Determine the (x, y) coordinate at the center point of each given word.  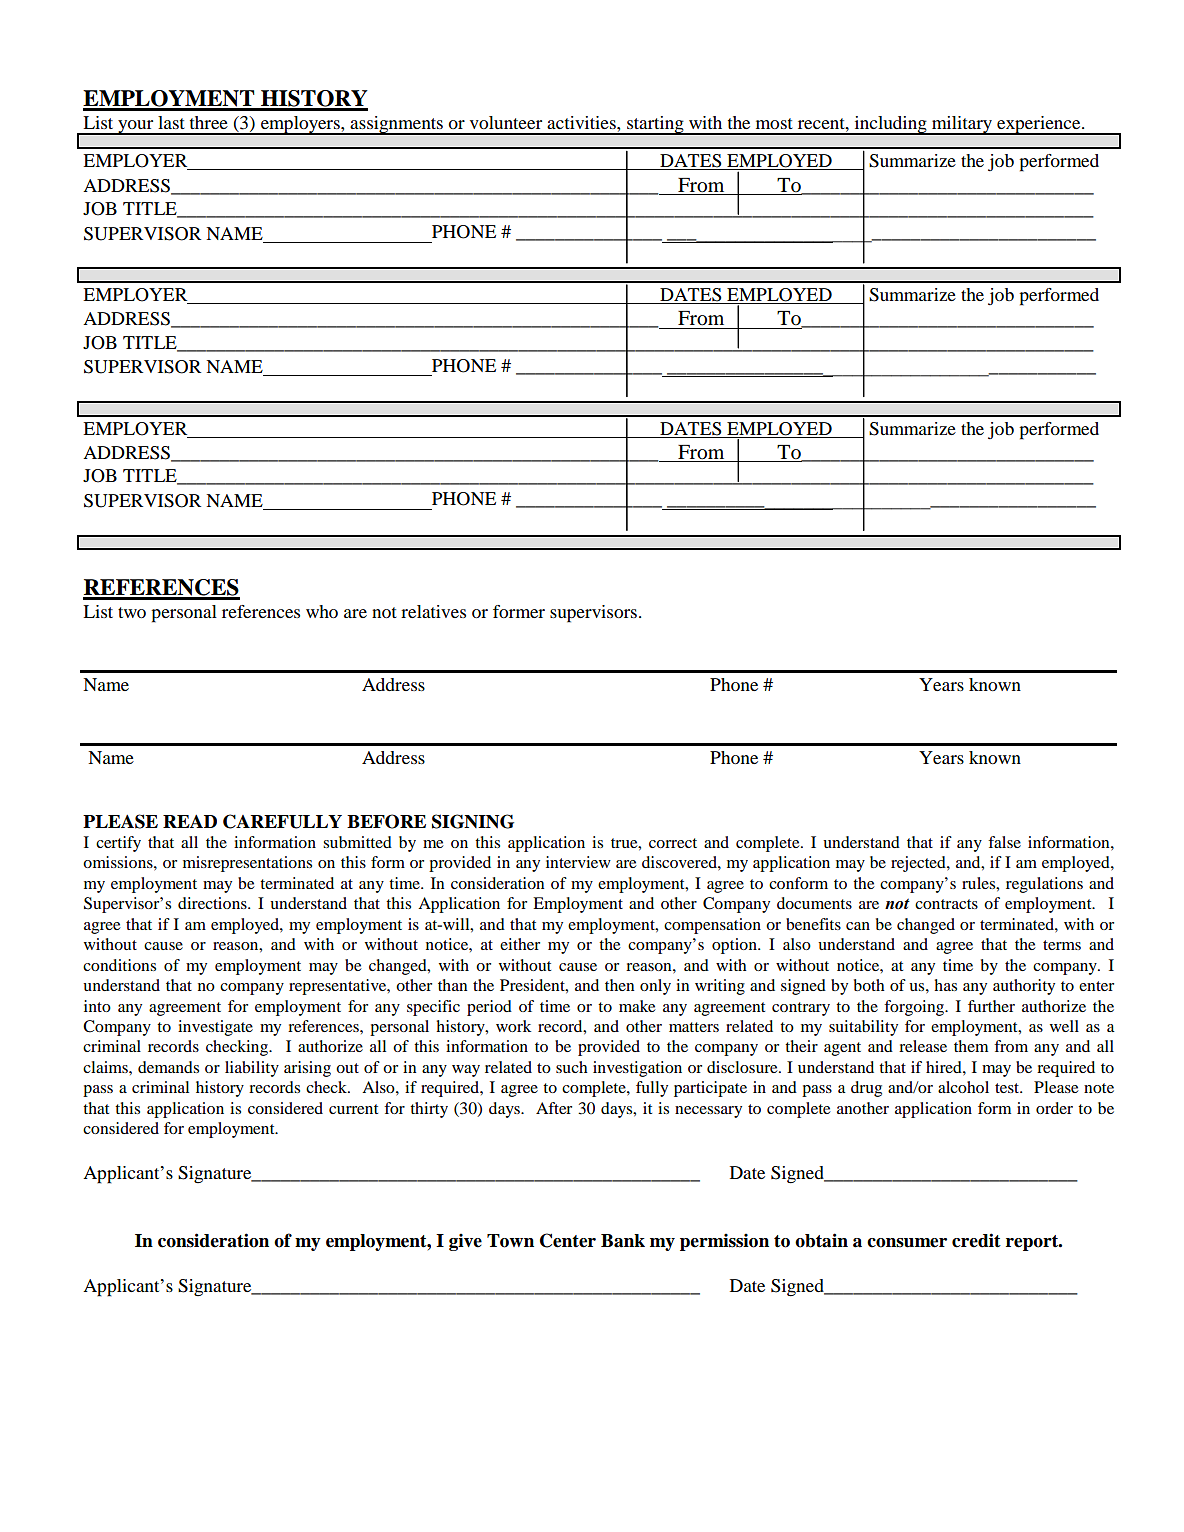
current (353, 1109)
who (322, 611)
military (962, 125)
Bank (623, 1241)
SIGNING (473, 821)
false (1004, 842)
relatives (433, 611)
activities (582, 122)
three (209, 122)
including (890, 125)
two (132, 612)
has (945, 985)
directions (213, 903)
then (619, 985)
